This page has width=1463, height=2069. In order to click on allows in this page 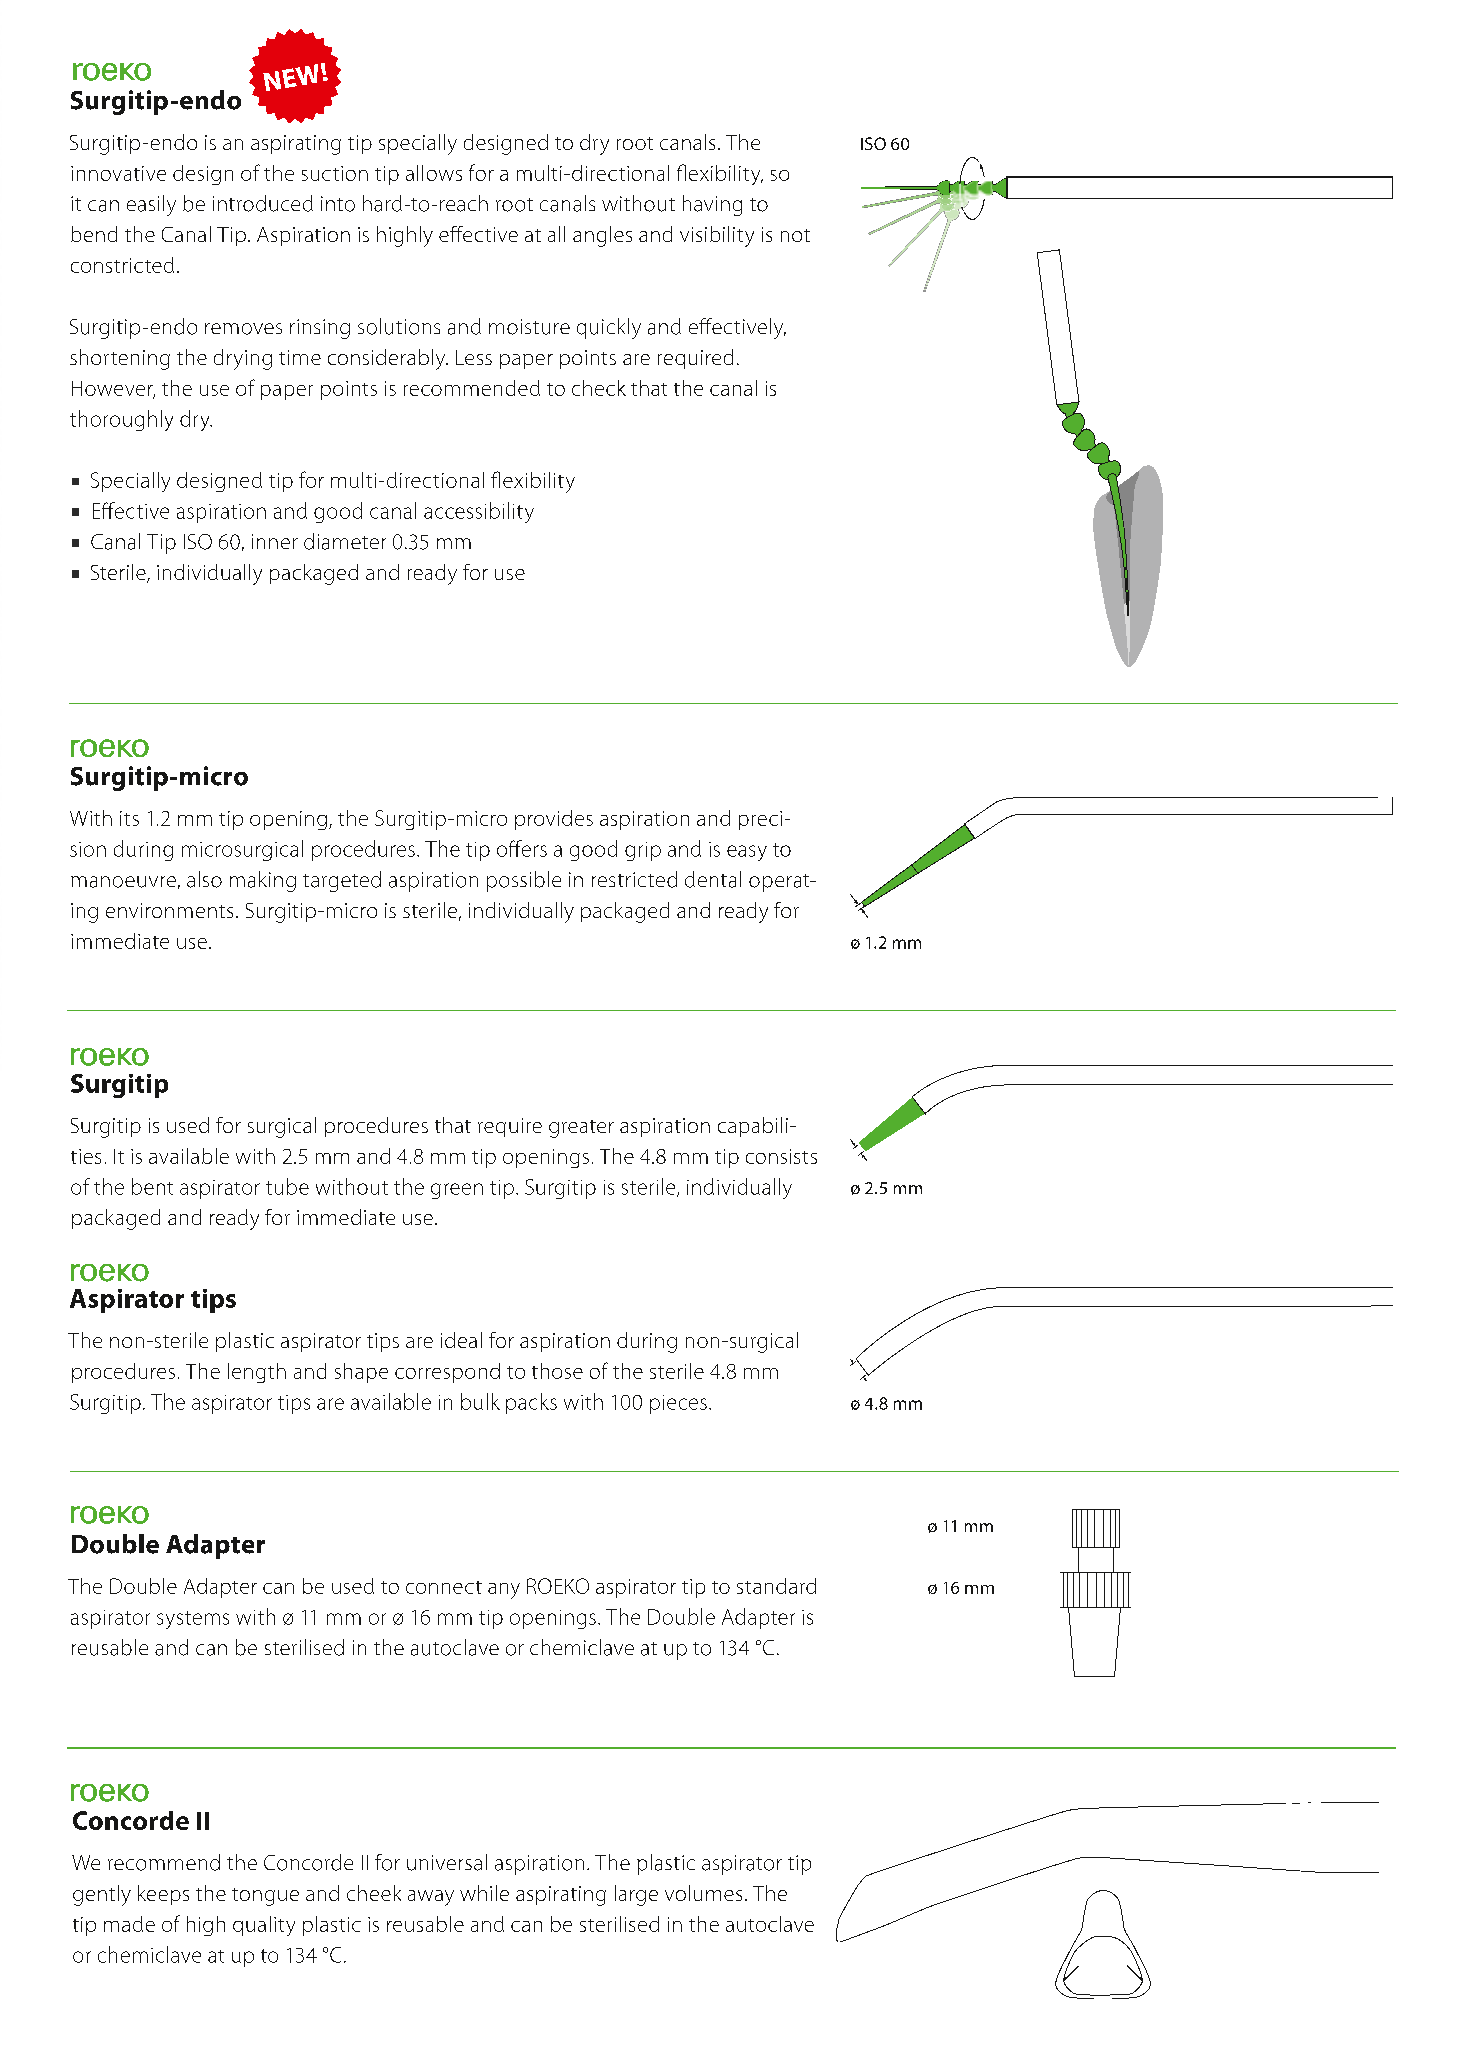, I will do `click(434, 173)`.
